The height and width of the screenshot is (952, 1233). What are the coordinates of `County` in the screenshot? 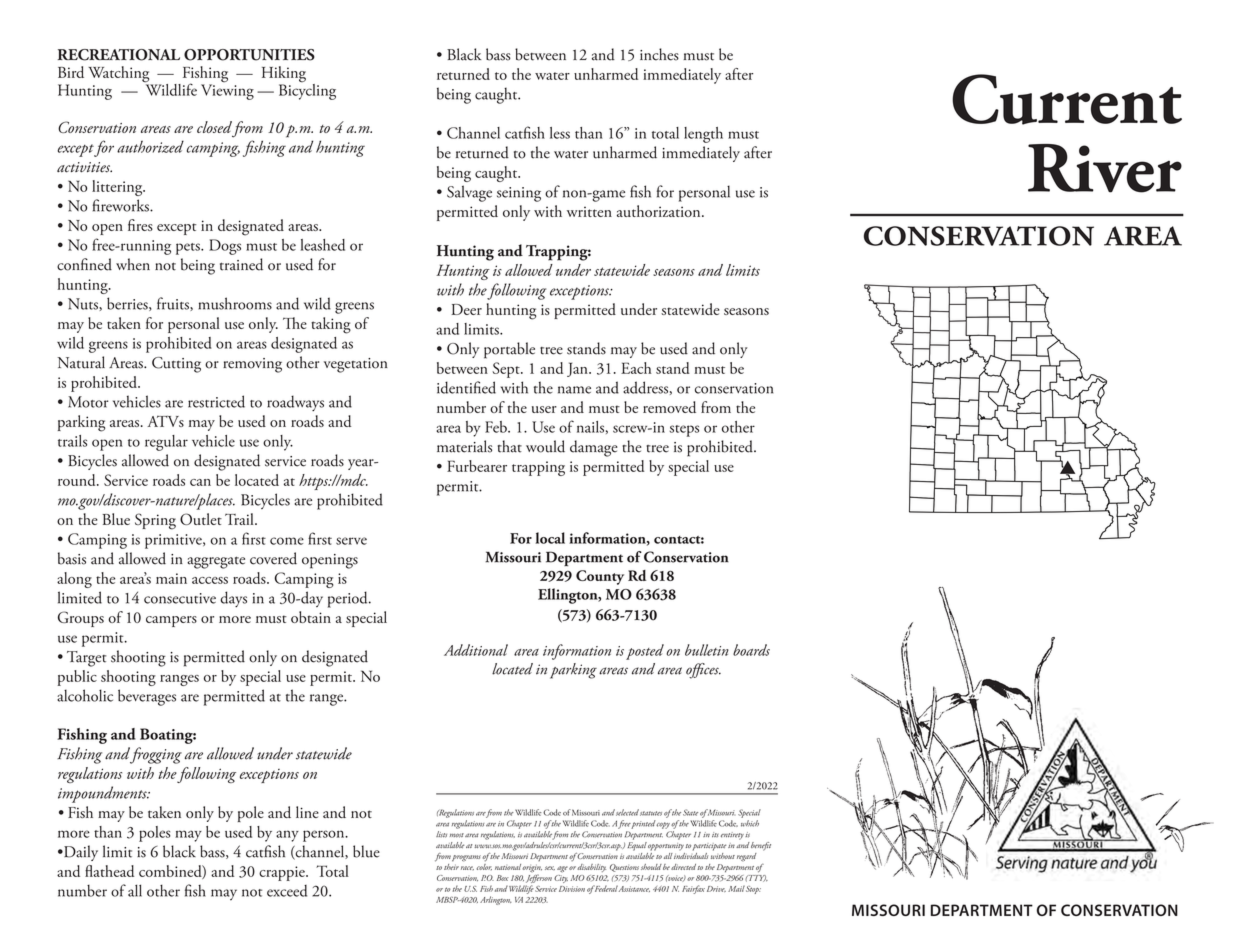 It's located at (600, 577).
